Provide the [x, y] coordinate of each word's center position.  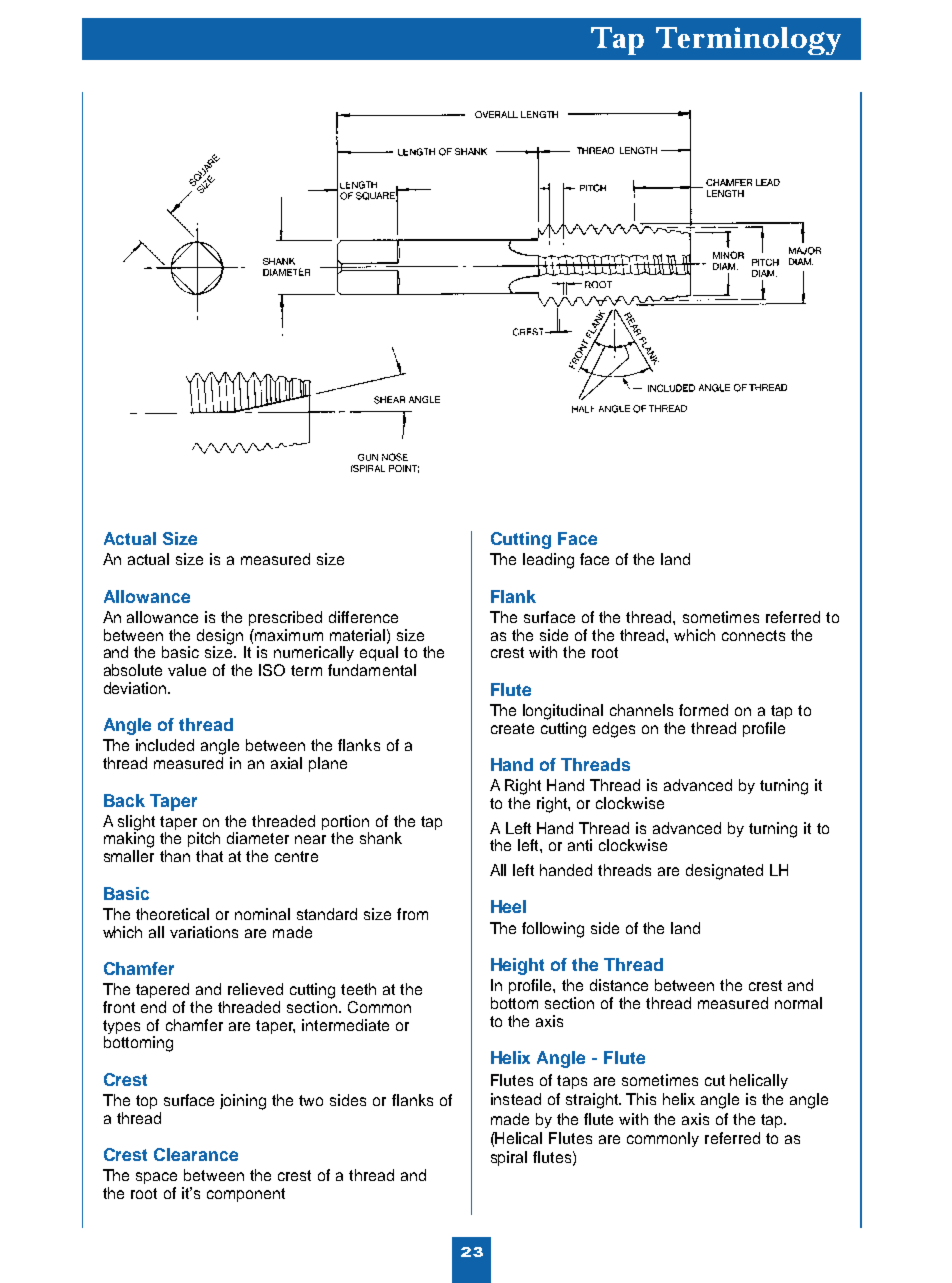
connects [753, 635]
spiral [509, 1158]
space [156, 1178]
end [153, 1007]
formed [703, 710]
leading [548, 561]
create [512, 728]
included [165, 745]
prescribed [285, 618]
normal [798, 1003]
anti [580, 845]
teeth [358, 989]
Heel [508, 906]
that [209, 856]
